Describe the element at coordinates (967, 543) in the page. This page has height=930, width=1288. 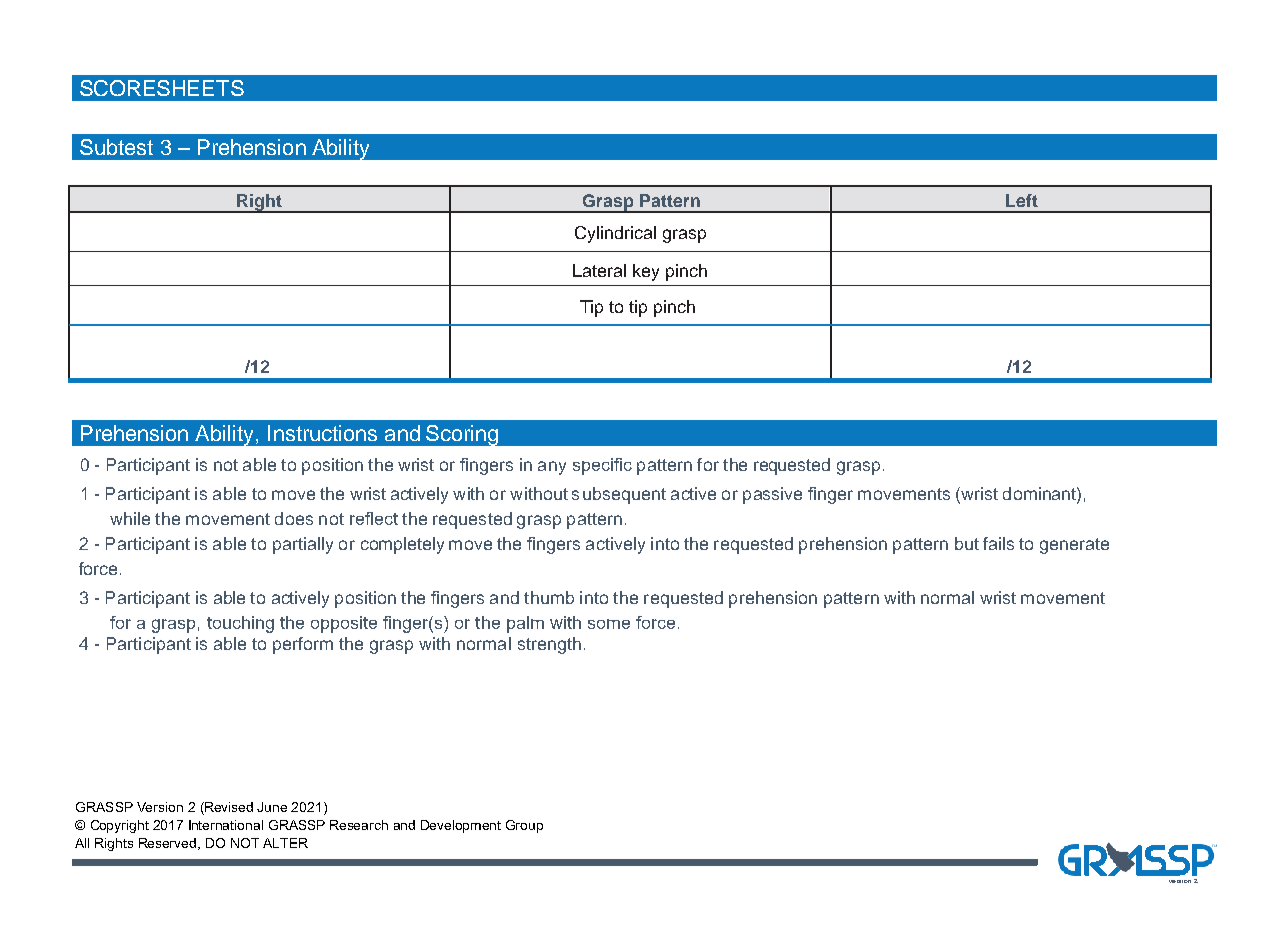
I see `but` at that location.
